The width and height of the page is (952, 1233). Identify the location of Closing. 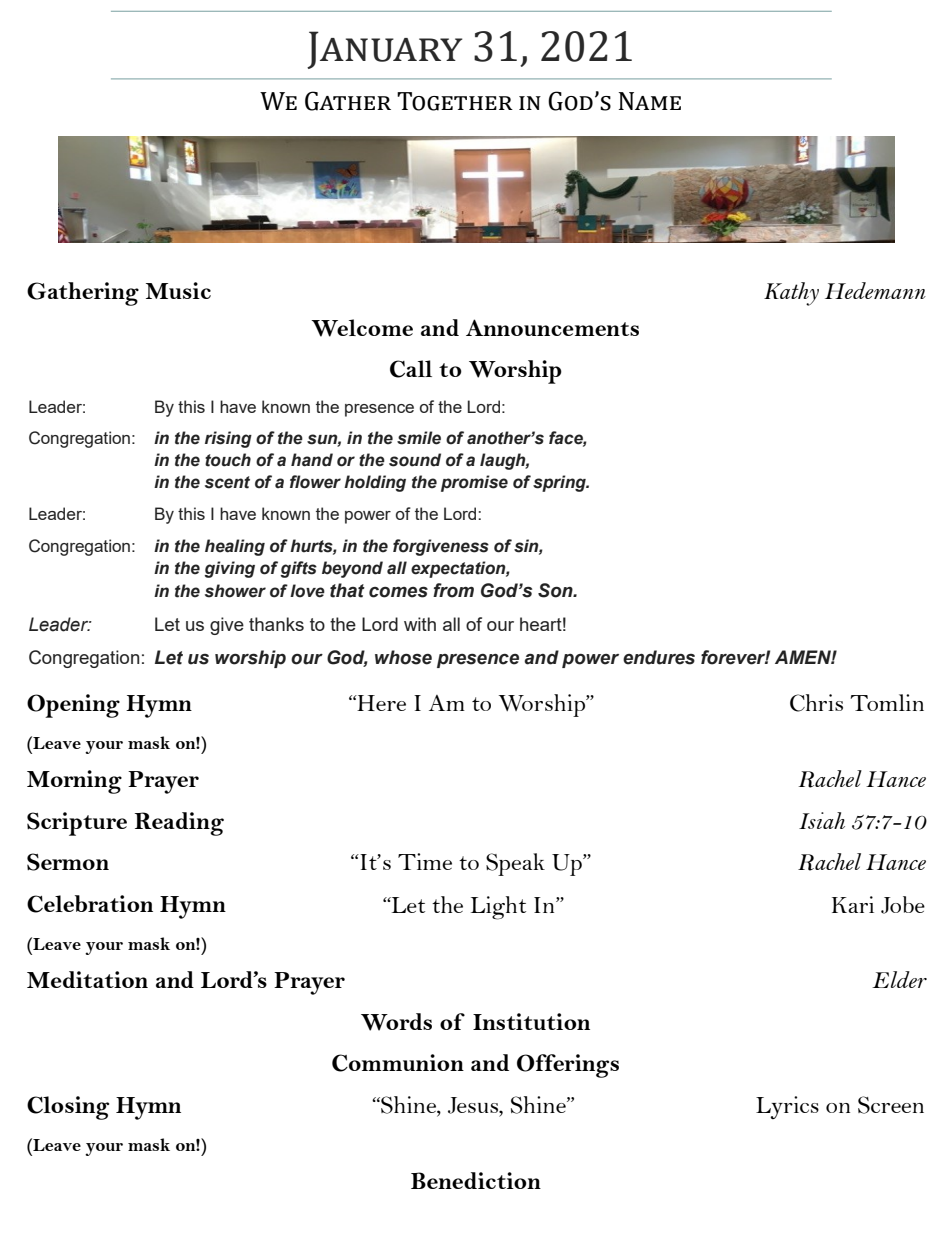
(68, 1108).
